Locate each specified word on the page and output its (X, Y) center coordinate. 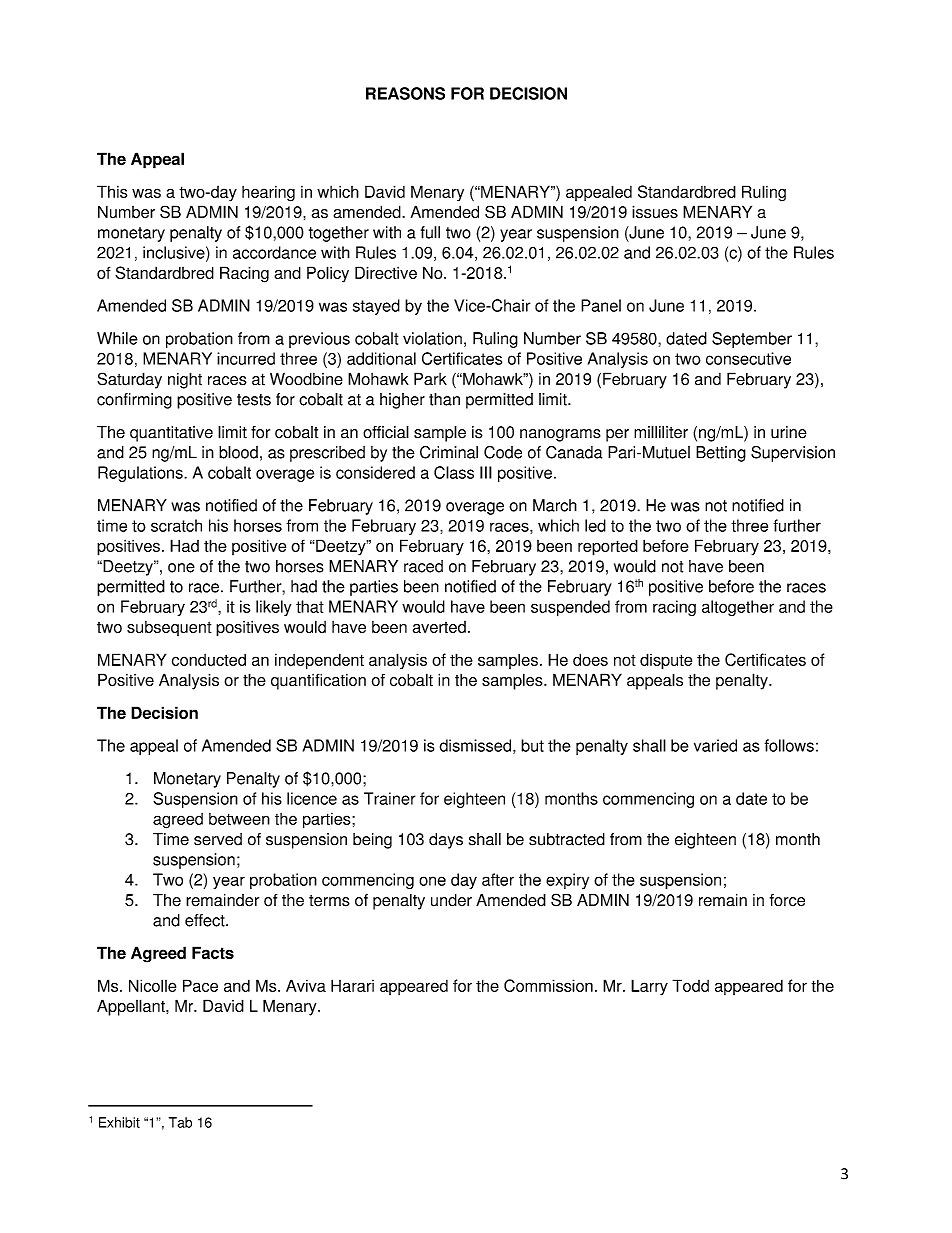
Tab (180, 1122)
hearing (268, 193)
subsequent (169, 628)
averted (439, 627)
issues (655, 212)
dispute (666, 661)
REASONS (405, 93)
